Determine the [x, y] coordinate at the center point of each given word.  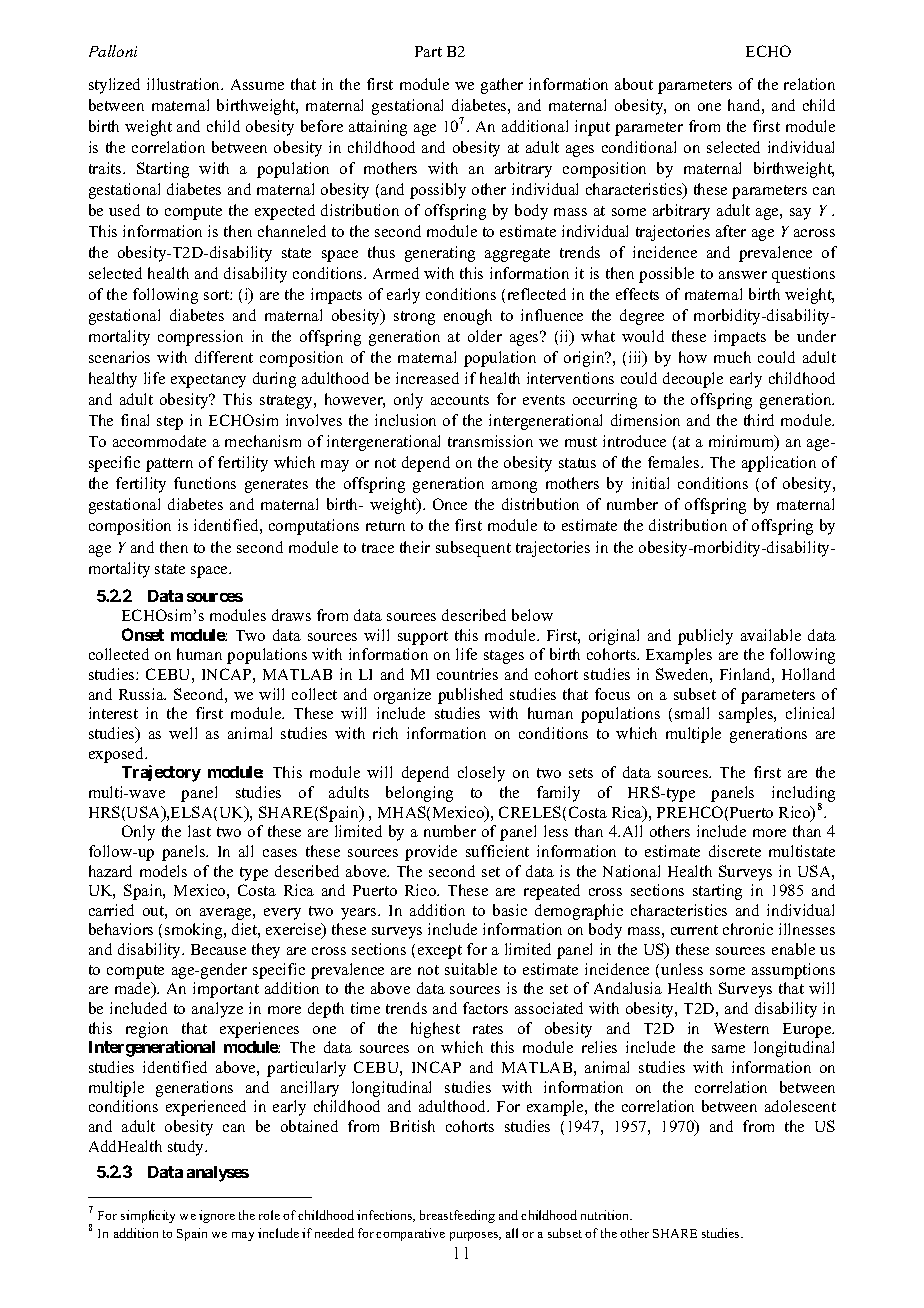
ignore [217, 1216]
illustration [185, 84]
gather [502, 86]
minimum [743, 442]
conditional [639, 147]
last [199, 831]
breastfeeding [457, 1216]
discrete [735, 851]
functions [205, 483]
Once [450, 504]
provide [431, 853]
